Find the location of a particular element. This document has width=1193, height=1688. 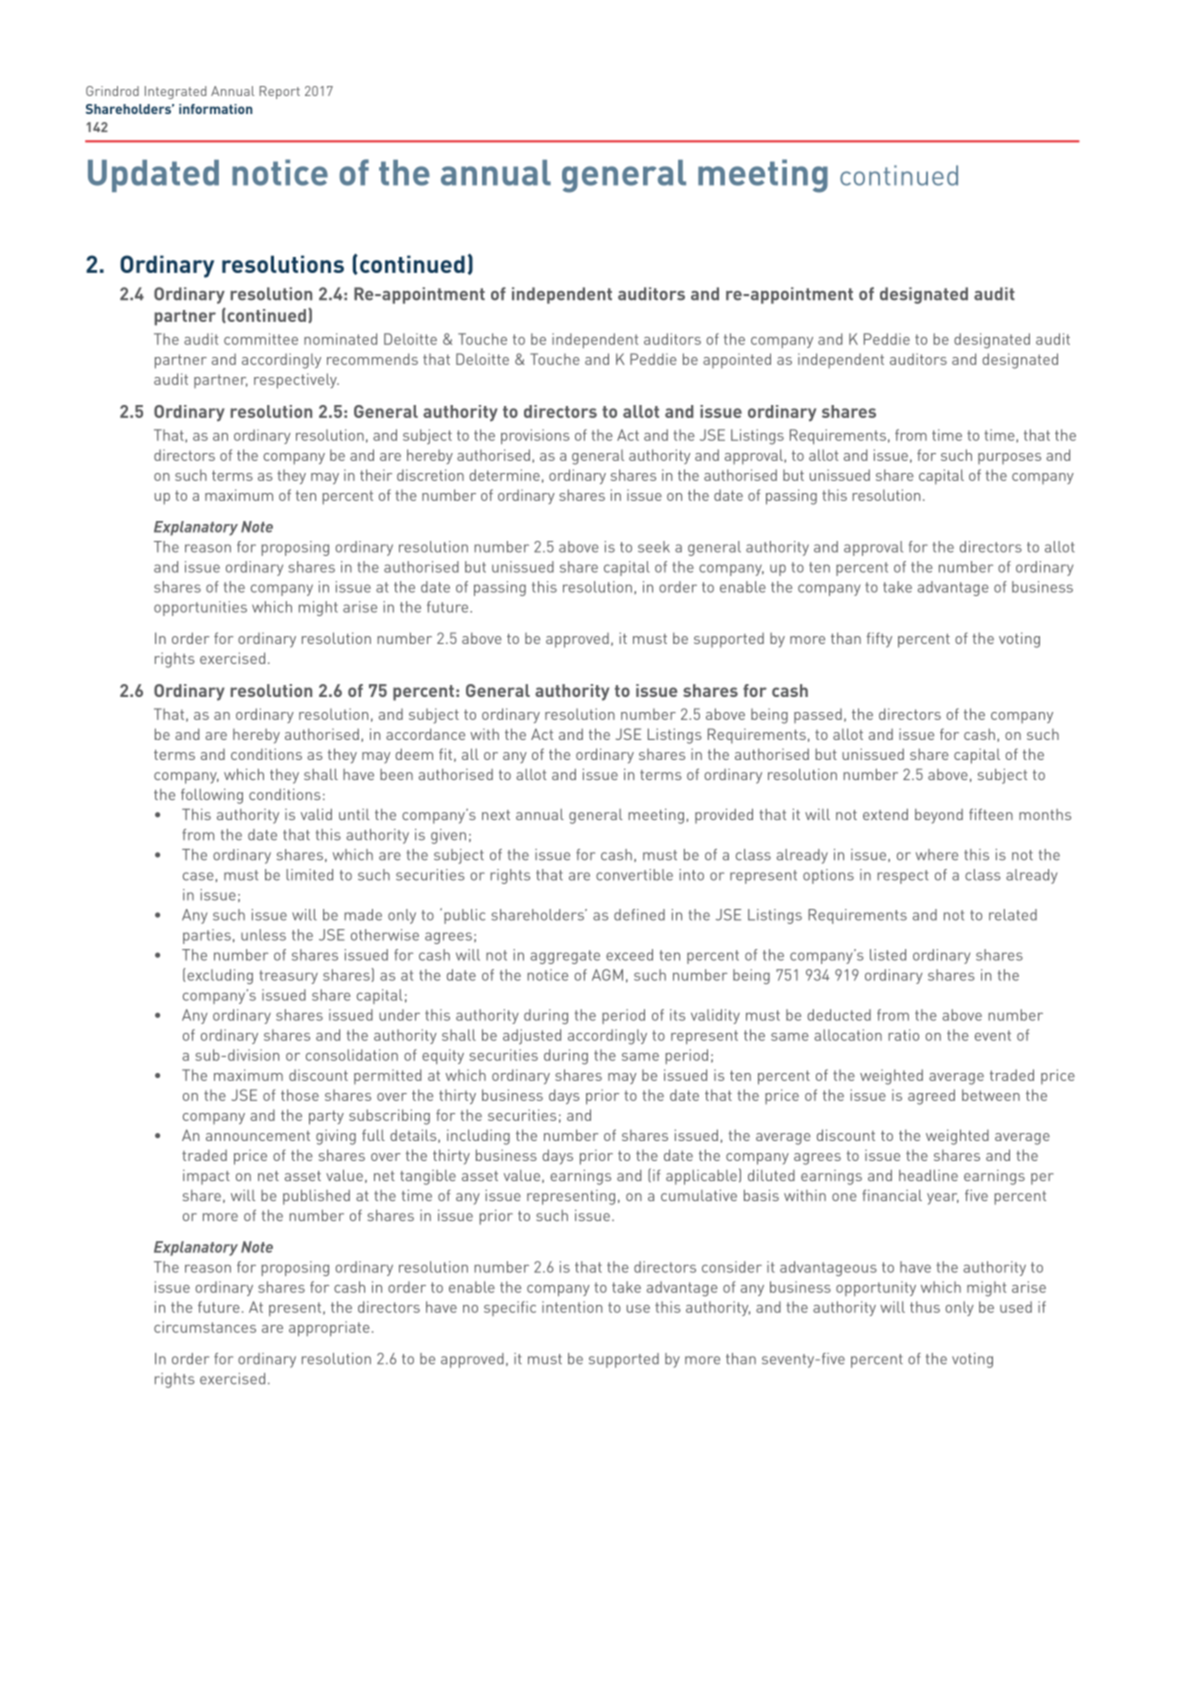

intention is located at coordinates (572, 1307).
